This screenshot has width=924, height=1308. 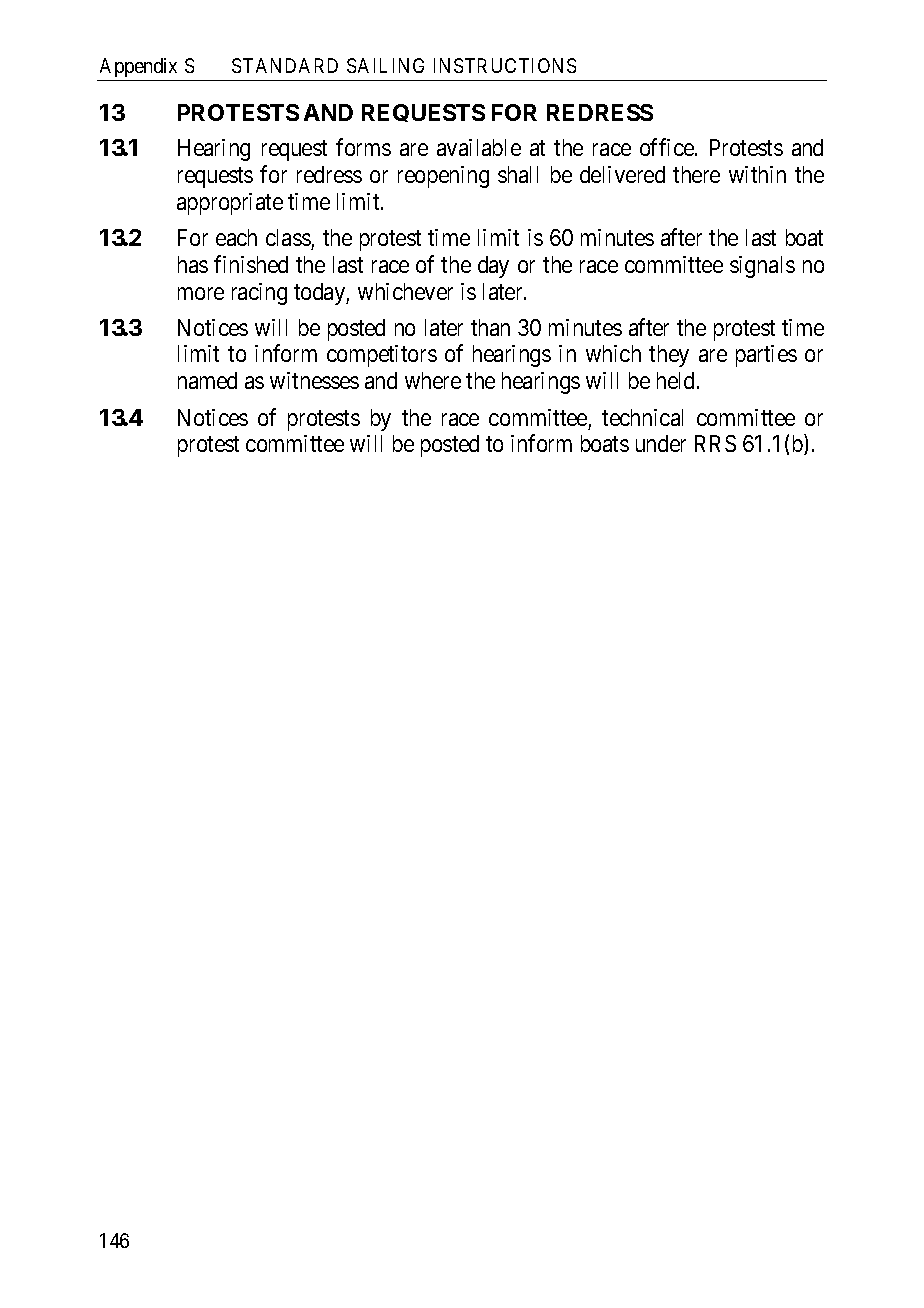 I want to click on than, so click(x=490, y=327).
